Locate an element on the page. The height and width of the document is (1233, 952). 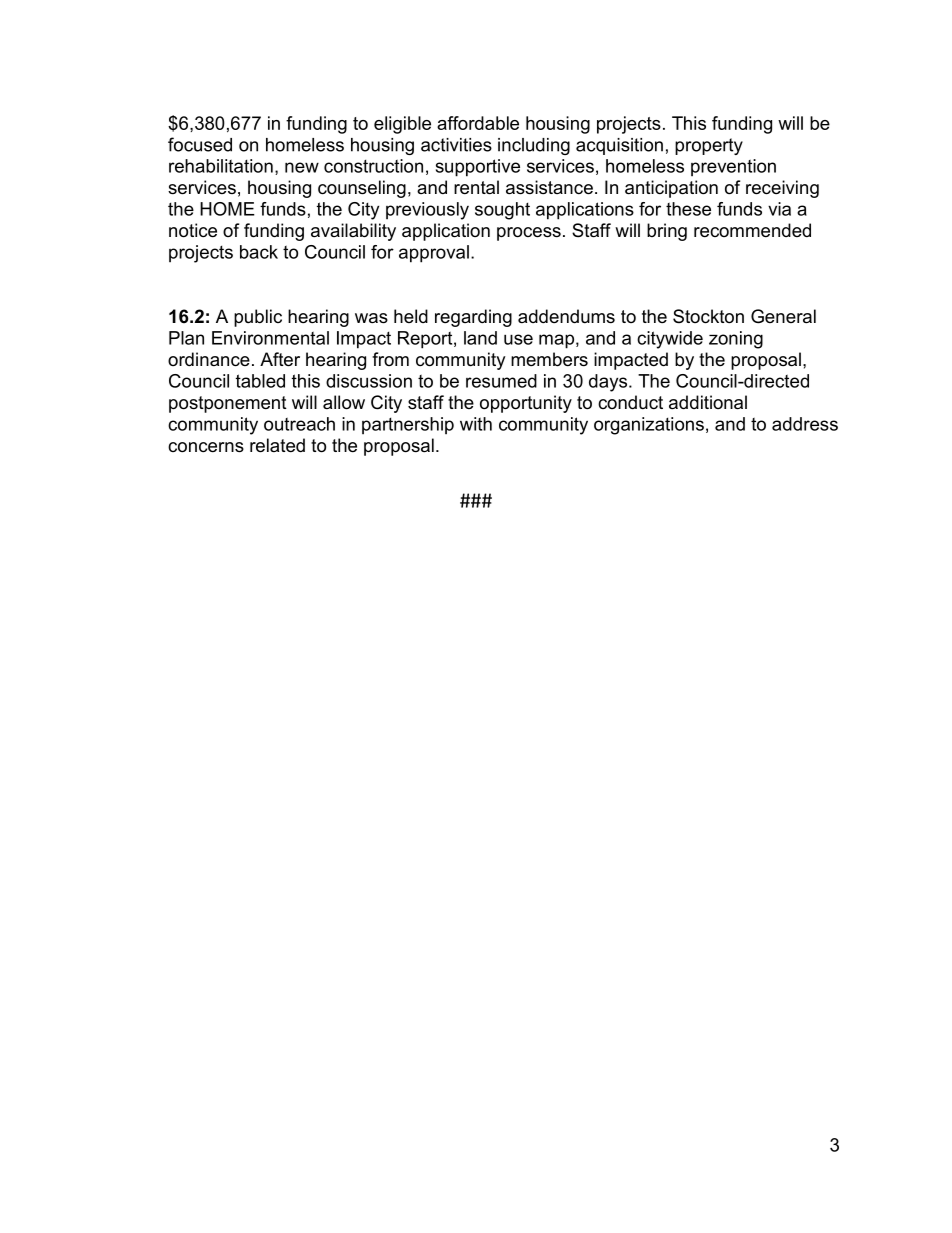
affordable is located at coordinates (478, 123).
